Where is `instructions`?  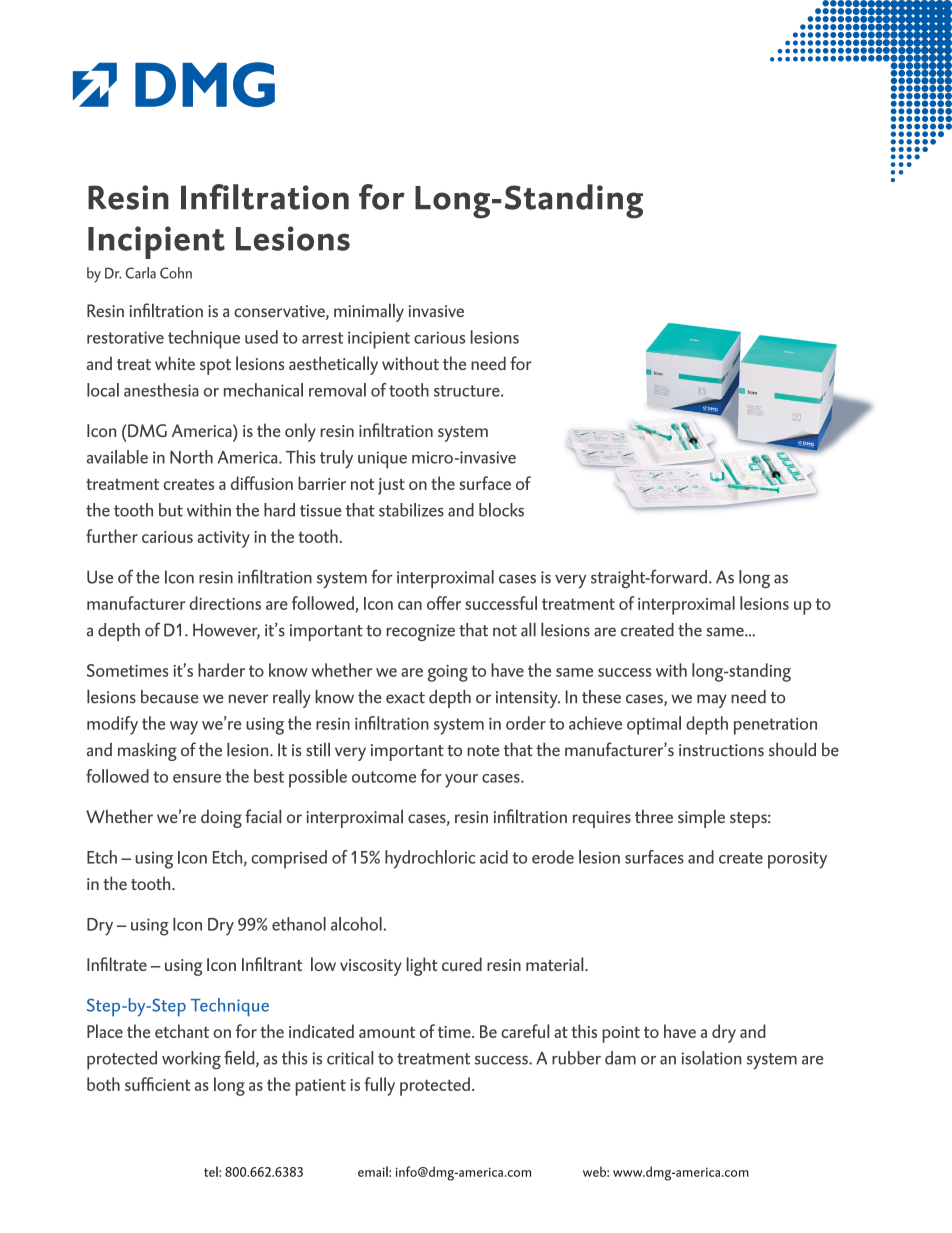
instructions is located at coordinates (721, 750).
